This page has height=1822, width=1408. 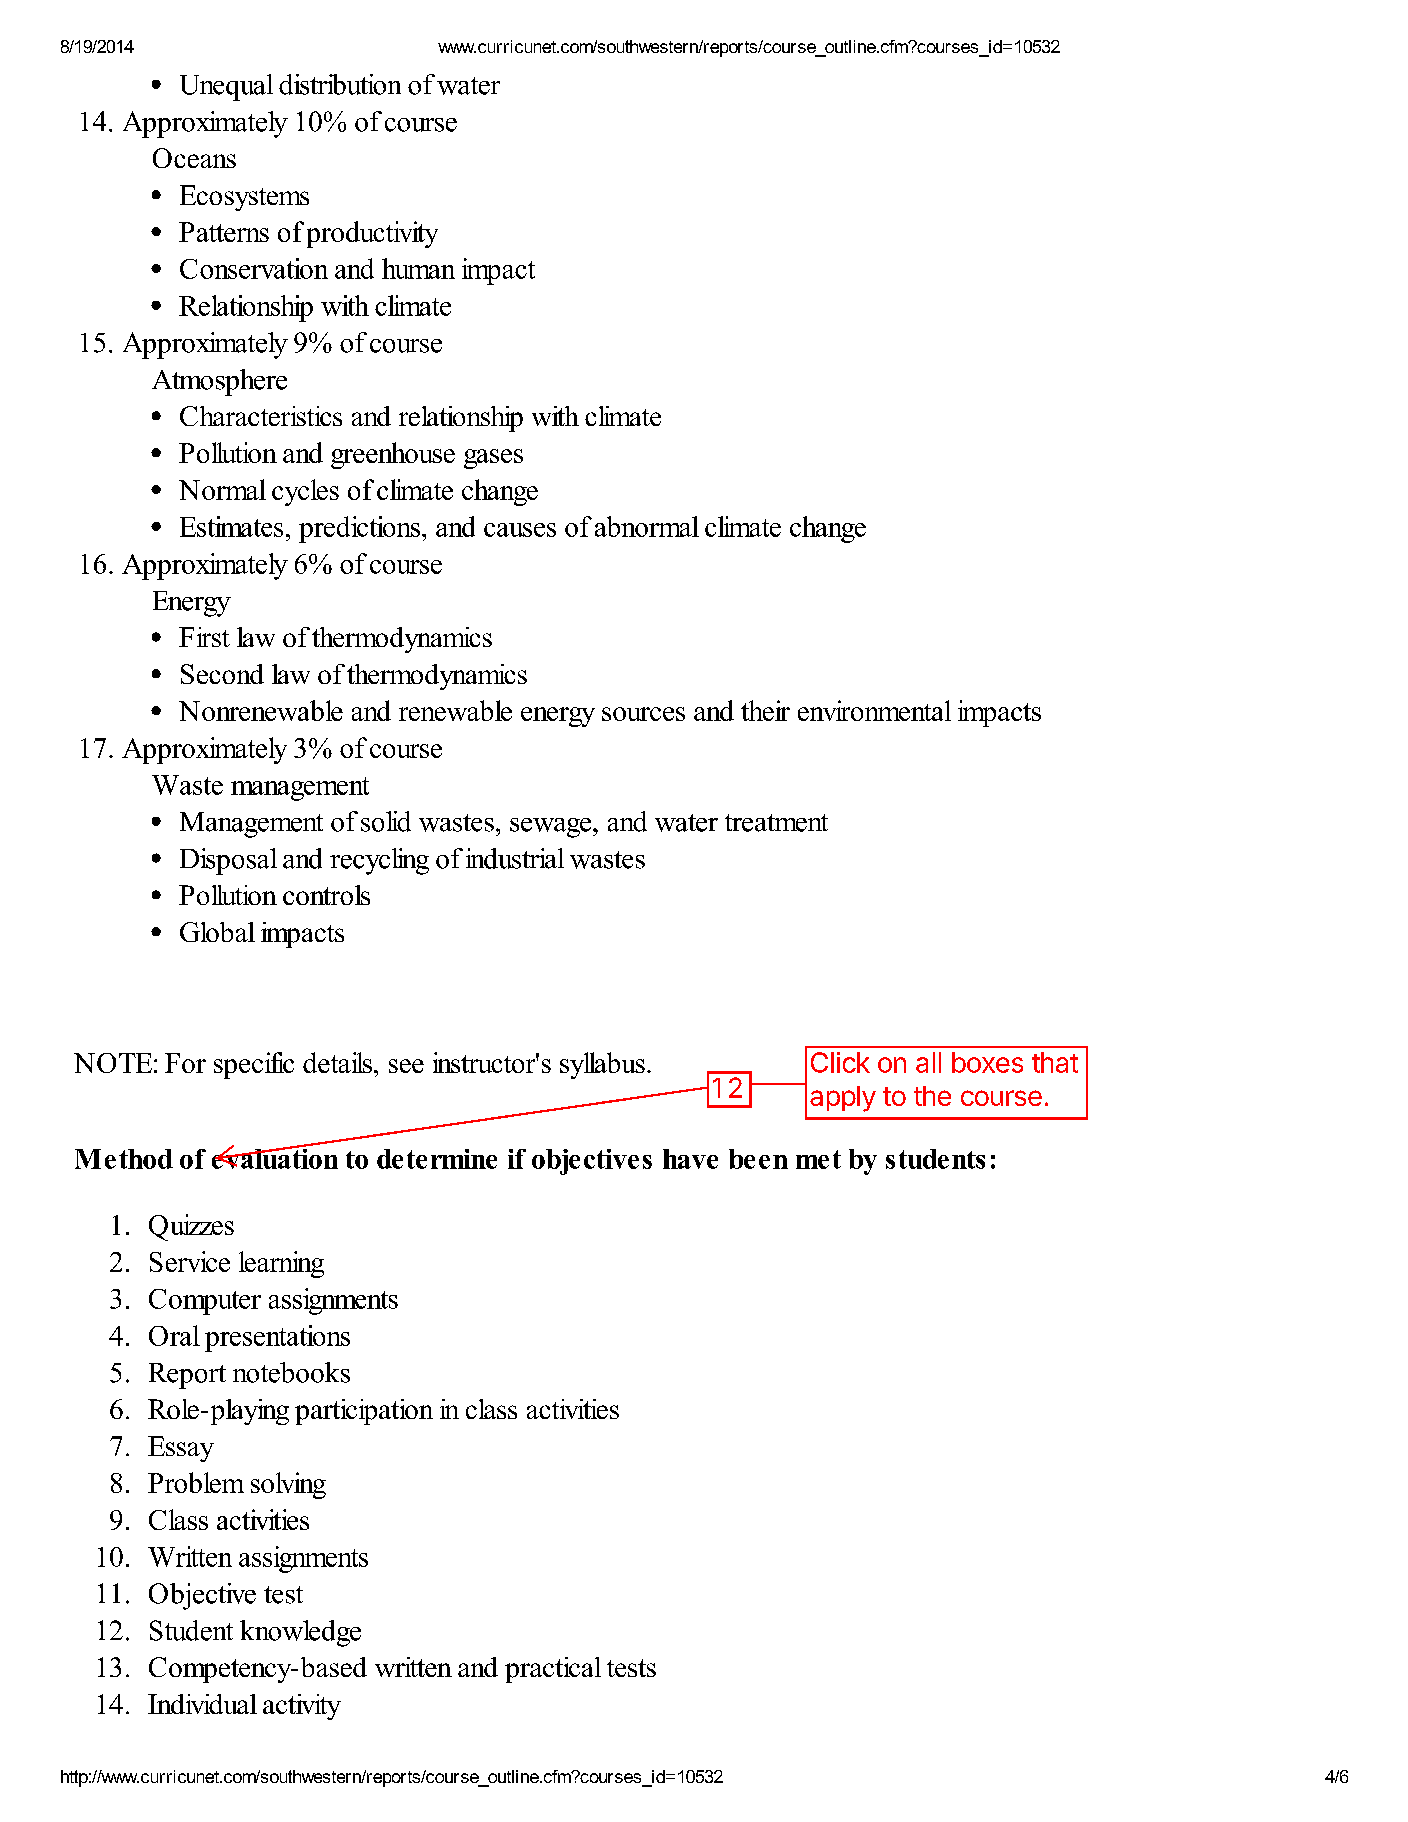 I want to click on Global, so click(x=217, y=932).
